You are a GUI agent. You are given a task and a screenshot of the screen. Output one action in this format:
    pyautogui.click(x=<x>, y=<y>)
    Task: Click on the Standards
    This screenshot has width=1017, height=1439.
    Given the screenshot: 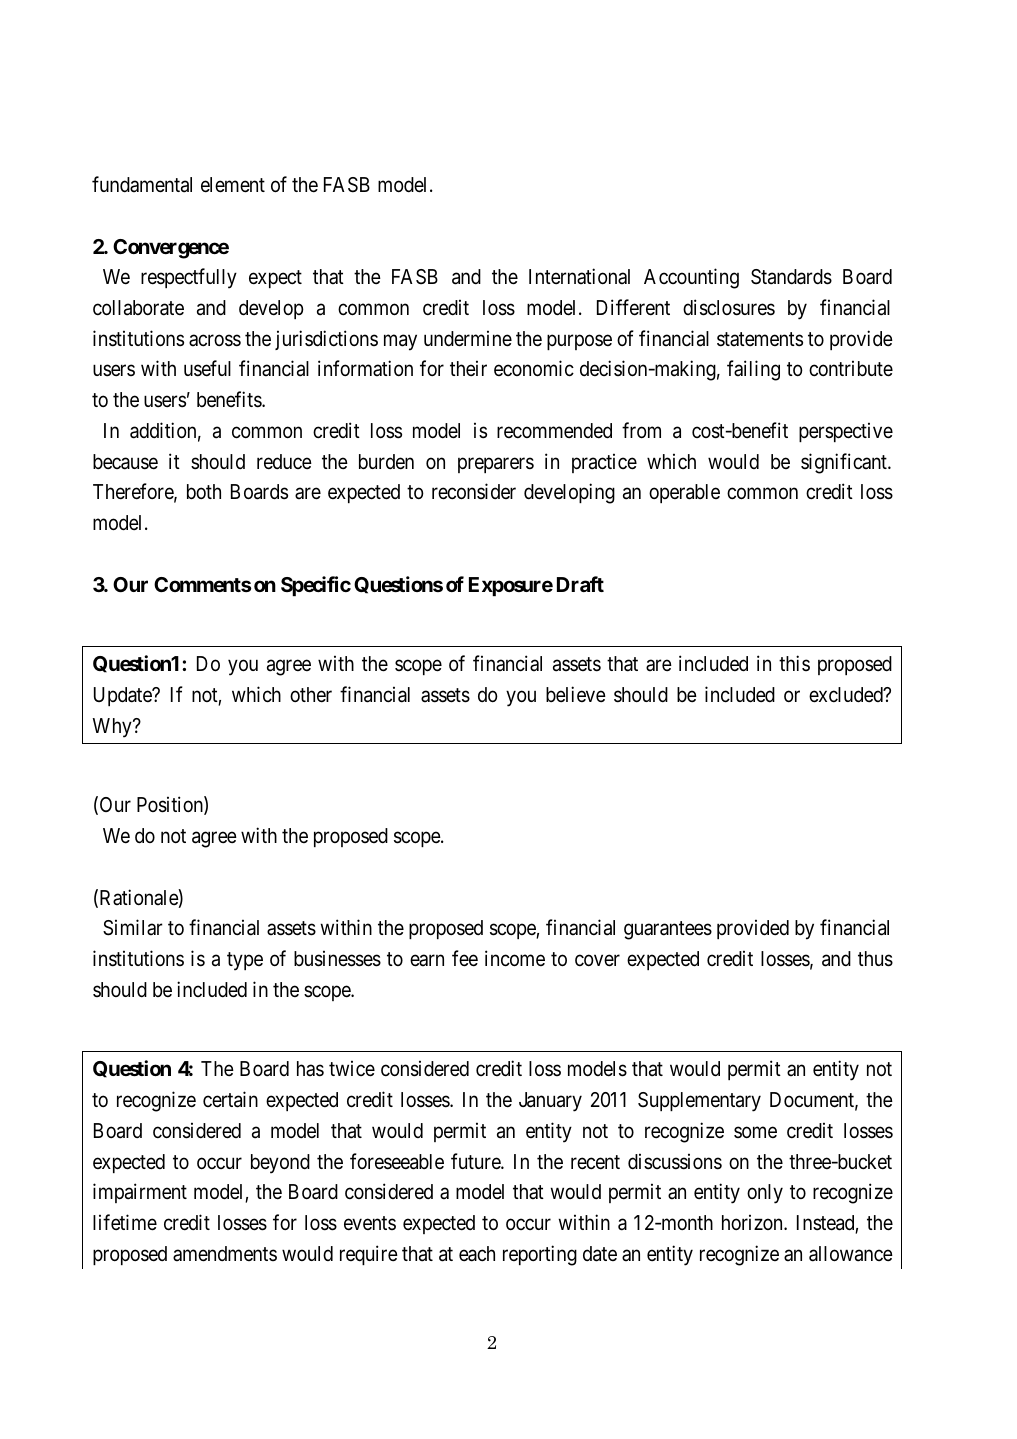 What is the action you would take?
    pyautogui.click(x=791, y=277)
